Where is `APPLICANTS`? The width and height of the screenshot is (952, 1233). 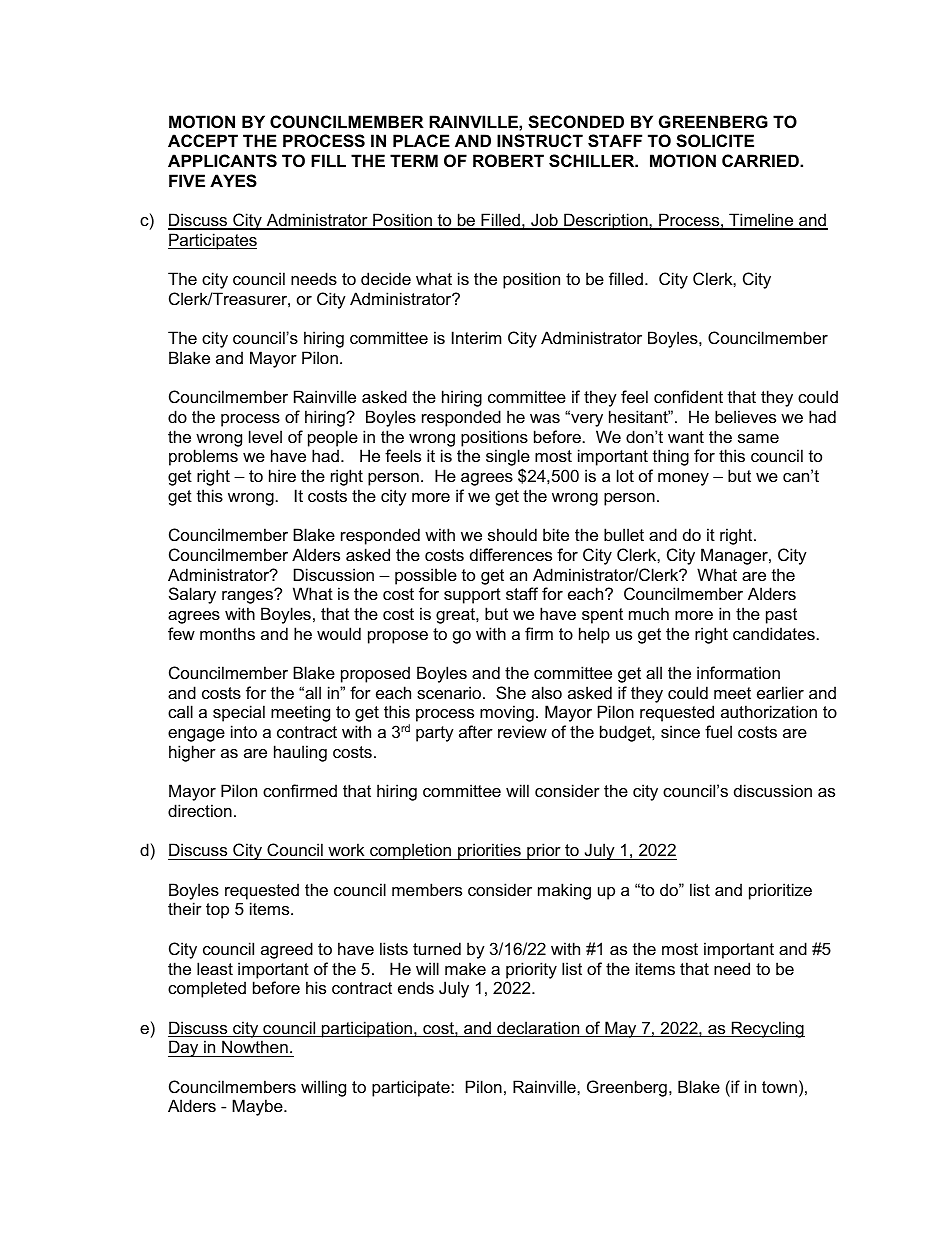
APPLICANTS is located at coordinates (222, 161).
